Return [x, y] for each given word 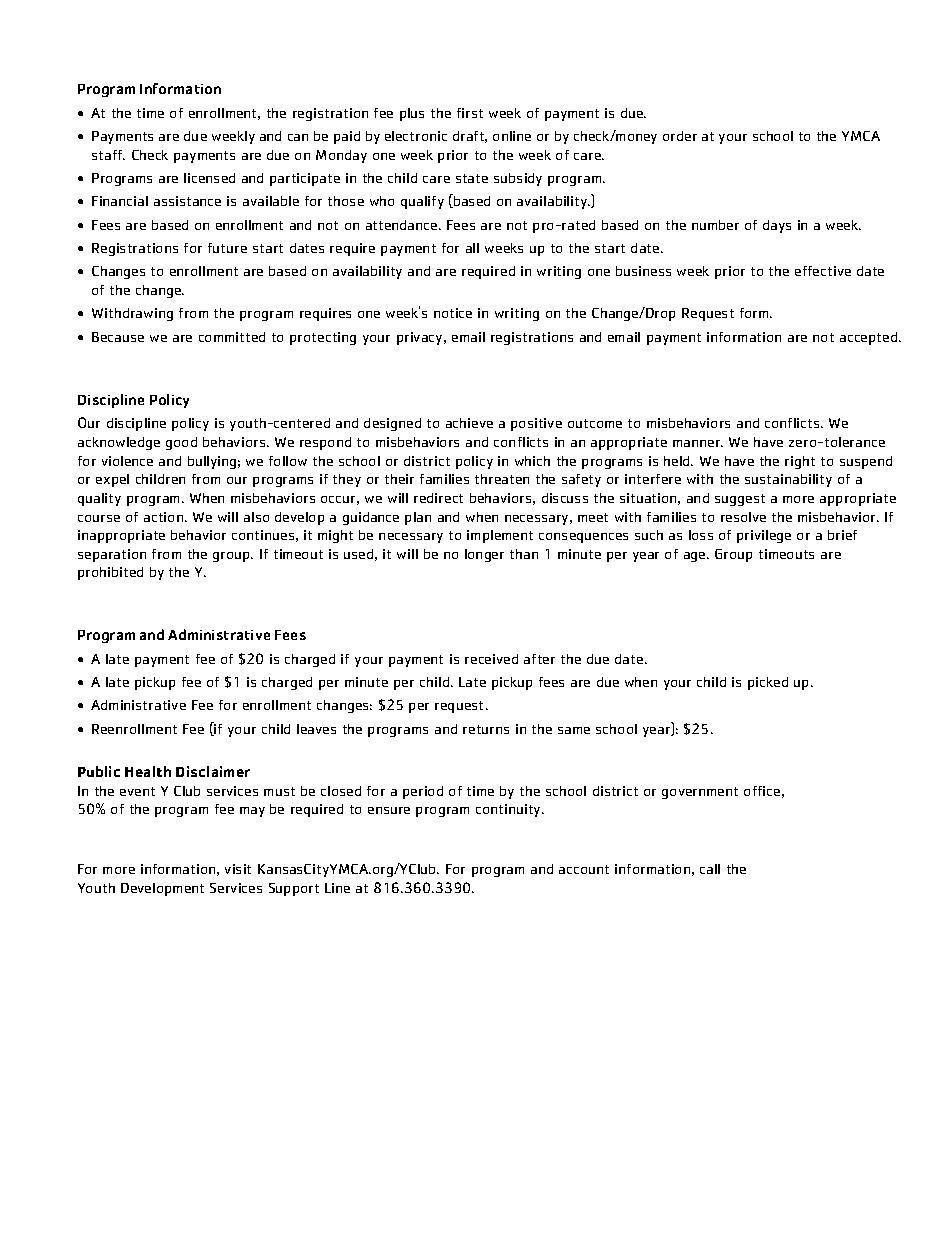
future [227, 248]
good [181, 443]
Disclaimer [213, 771]
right [800, 462]
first [470, 113]
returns [486, 729]
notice [453, 313]
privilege [764, 536]
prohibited [110, 573]
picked [768, 683]
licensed [209, 178]
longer [484, 555]
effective [823, 271]
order [680, 136]
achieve [469, 423]
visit [238, 869]
